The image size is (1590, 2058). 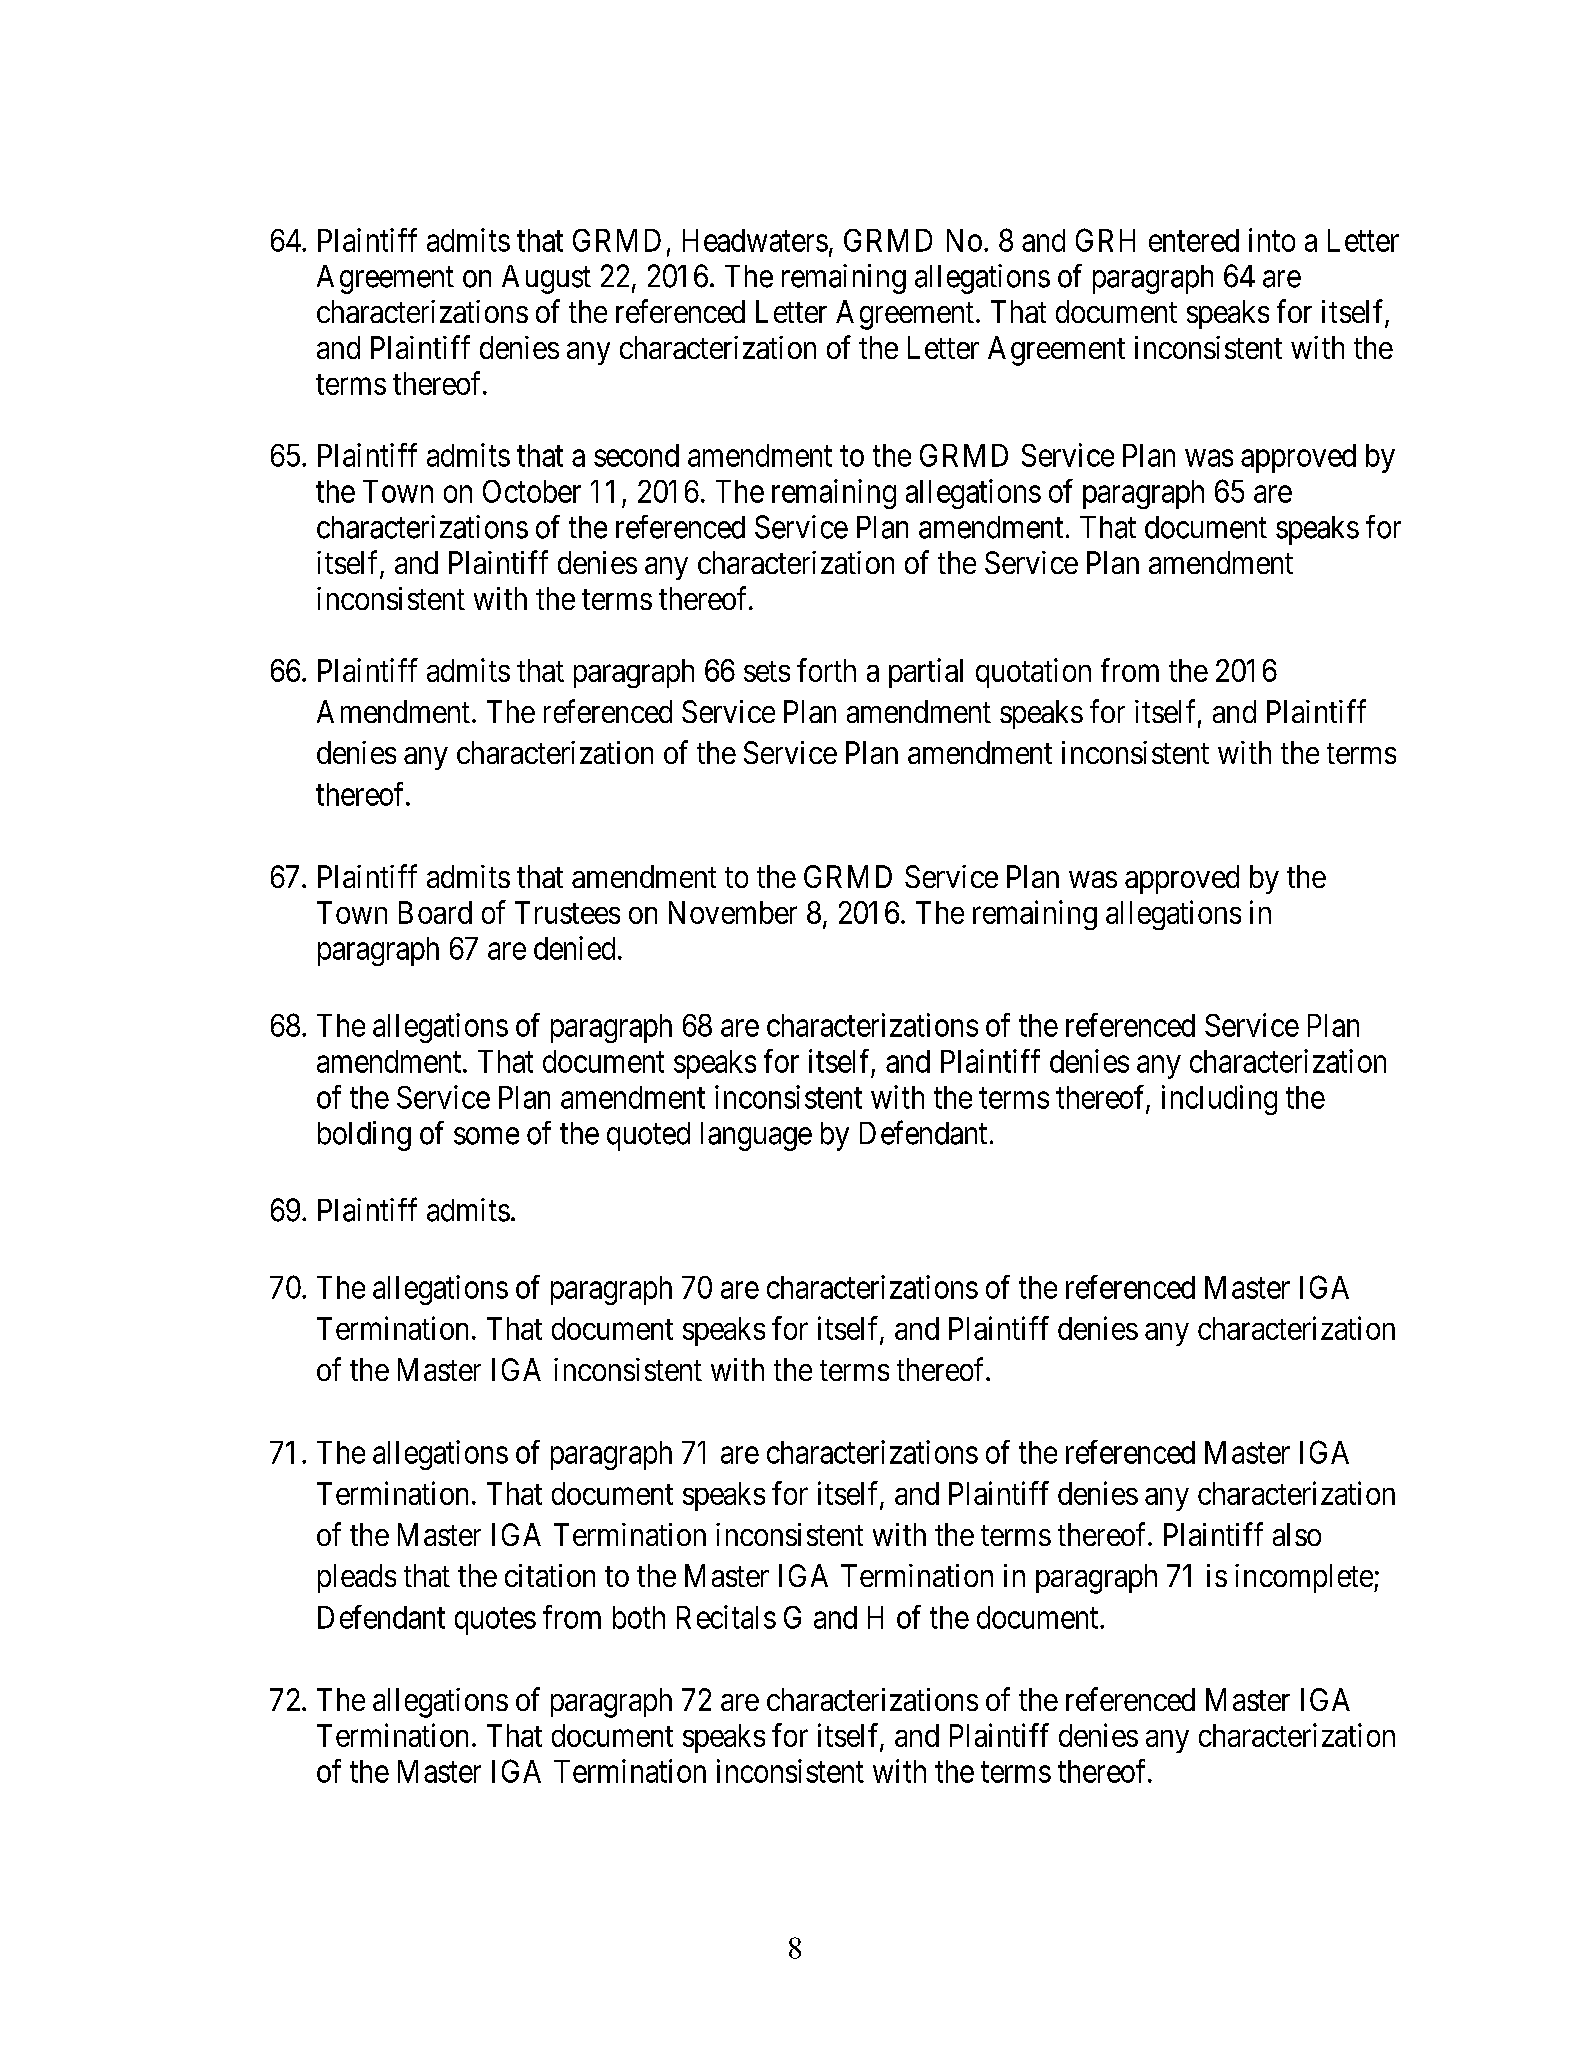 I want to click on entered, so click(x=1194, y=240).
